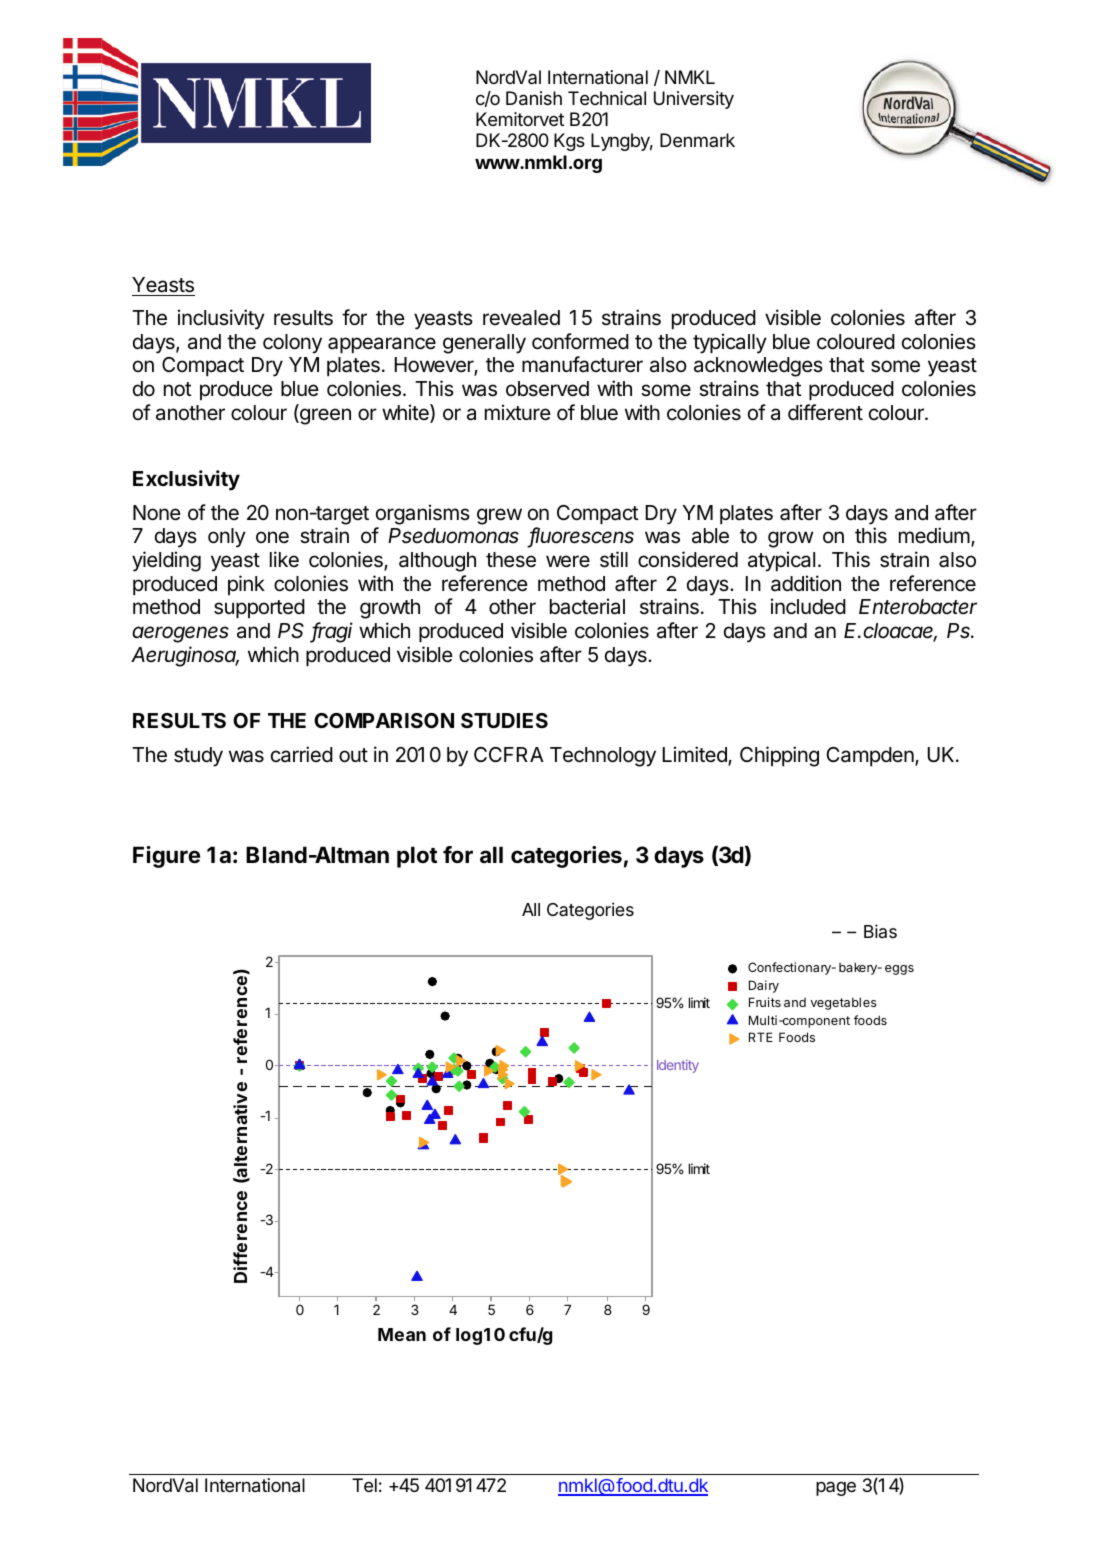  What do you see at coordinates (836, 1488) in the screenshot?
I see `page` at bounding box center [836, 1488].
